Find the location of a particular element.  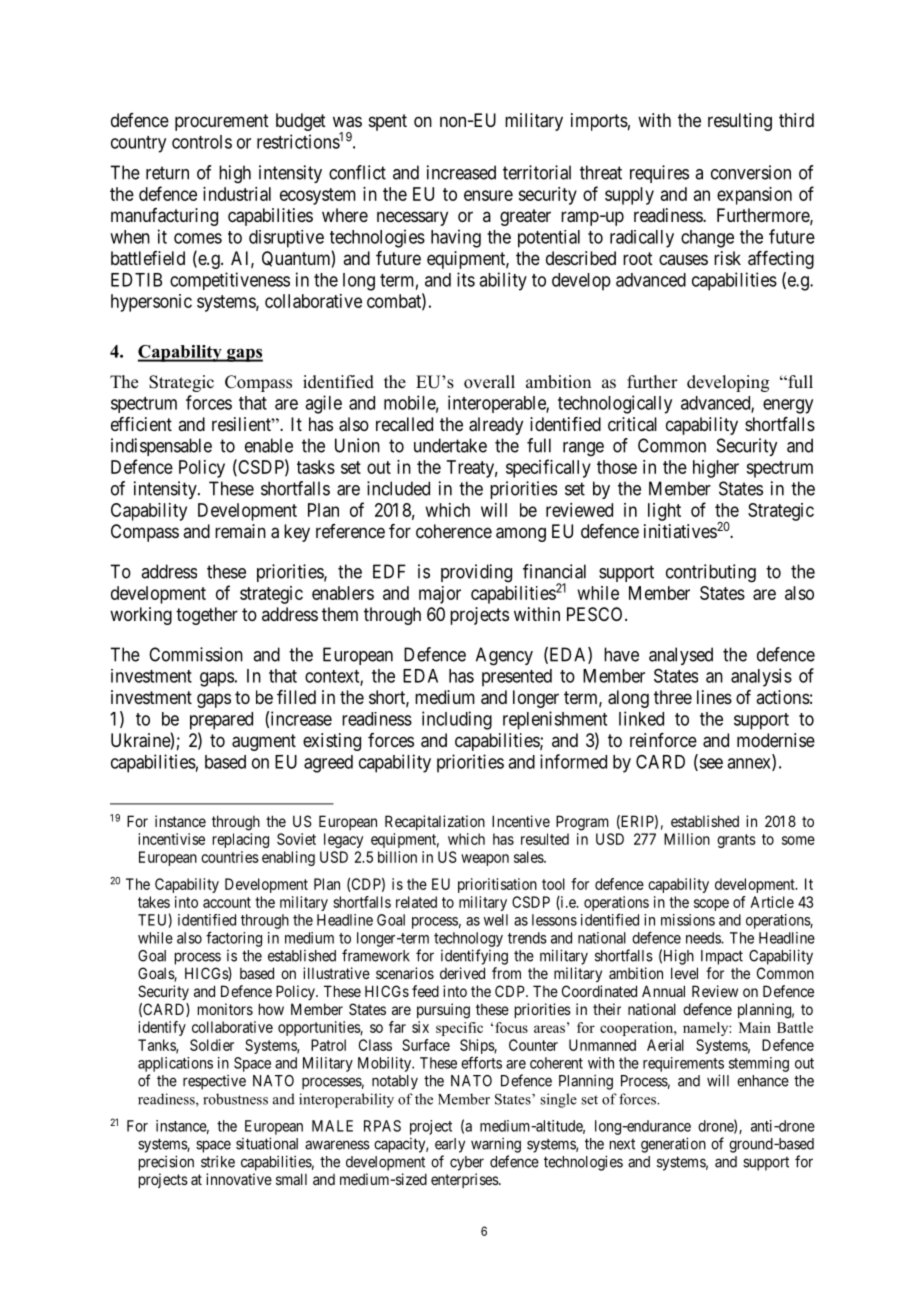

ensure is located at coordinates (488, 195).
